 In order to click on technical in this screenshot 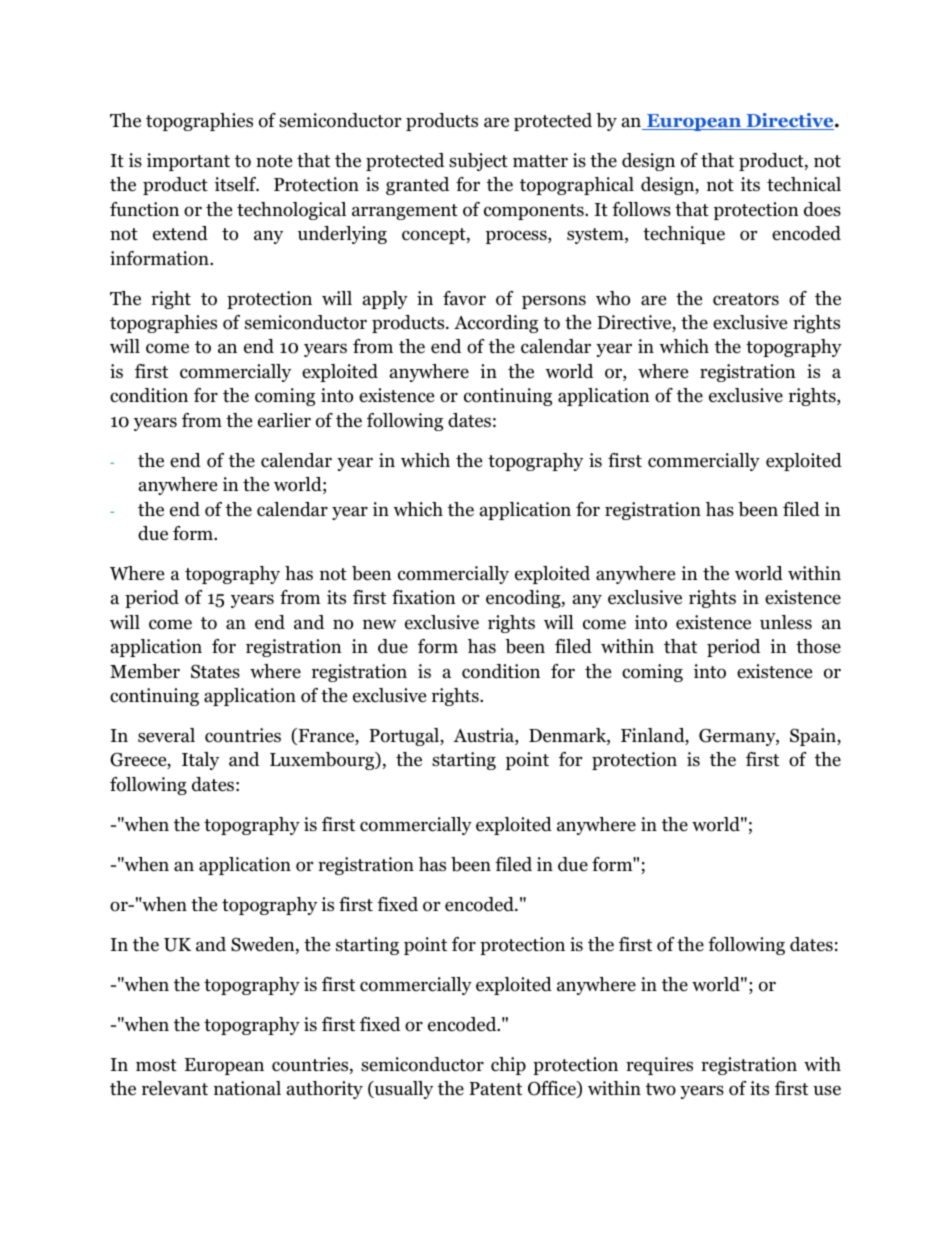, I will do `click(804, 184)`.
